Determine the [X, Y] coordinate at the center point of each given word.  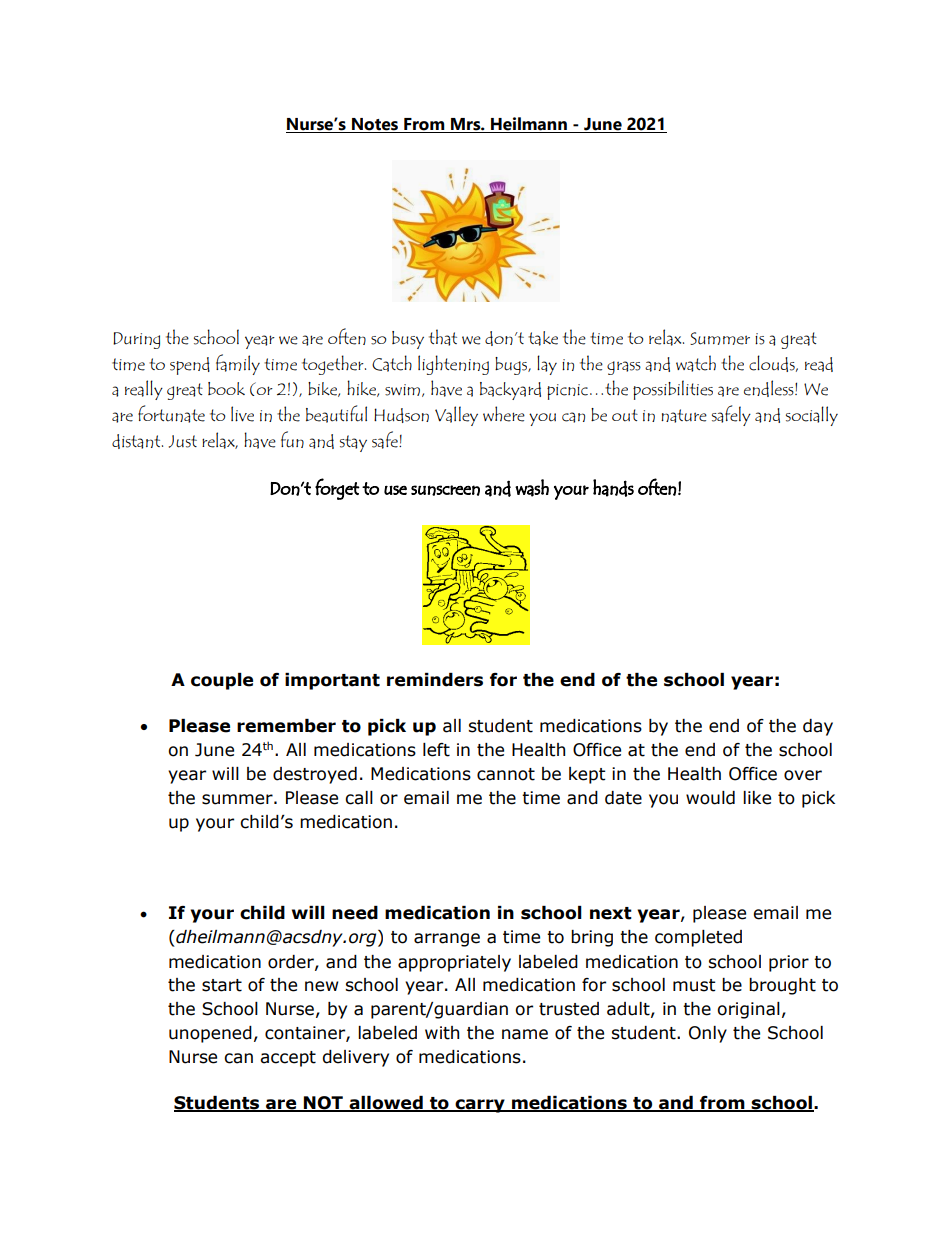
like [757, 798]
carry [480, 1106]
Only [708, 1034]
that [443, 337]
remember [286, 726]
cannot [506, 774]
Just [183, 441]
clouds [773, 363]
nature [684, 416]
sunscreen [445, 490]
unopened [210, 1034]
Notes [375, 125]
